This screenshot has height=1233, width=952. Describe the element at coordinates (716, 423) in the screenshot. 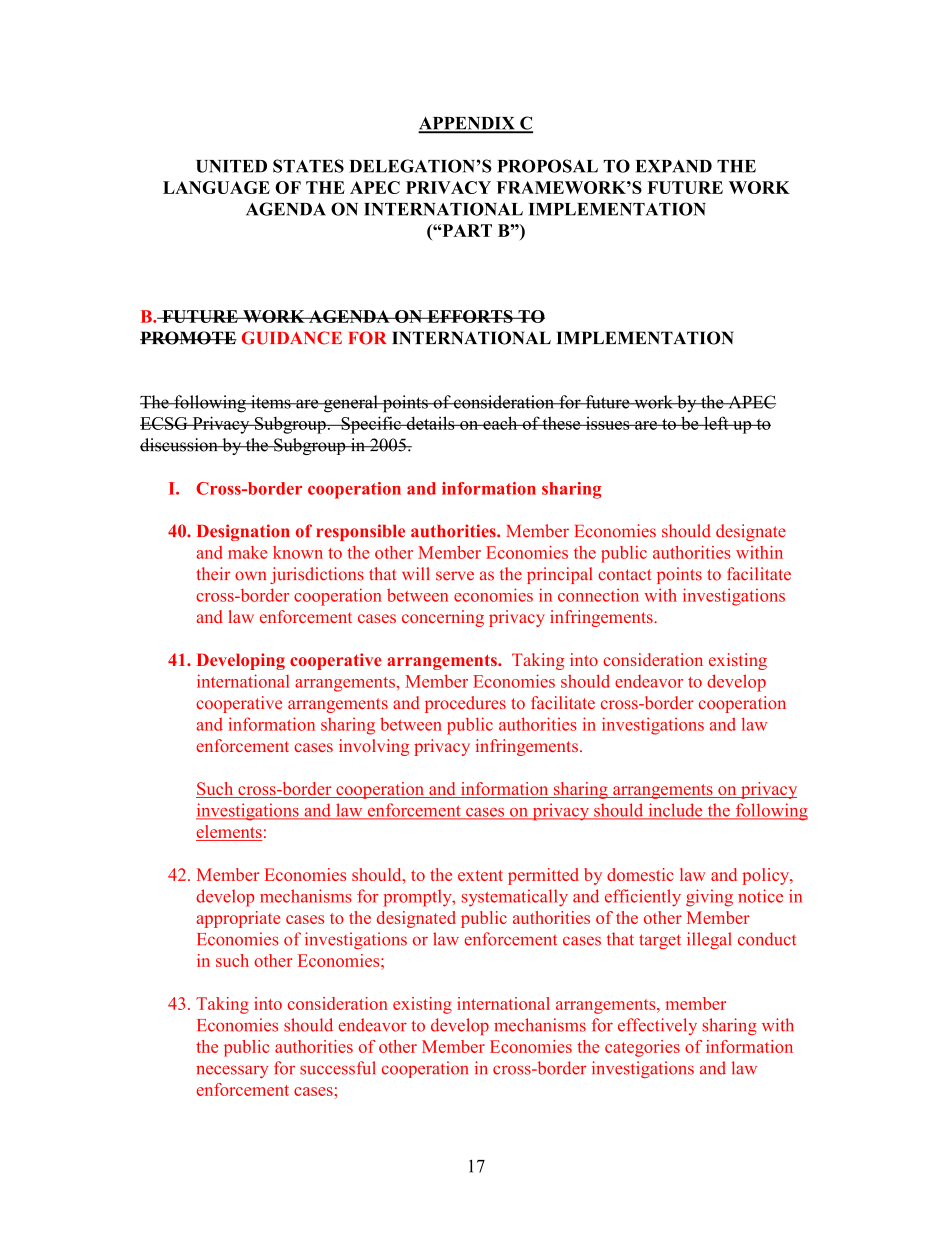

I see `left` at that location.
